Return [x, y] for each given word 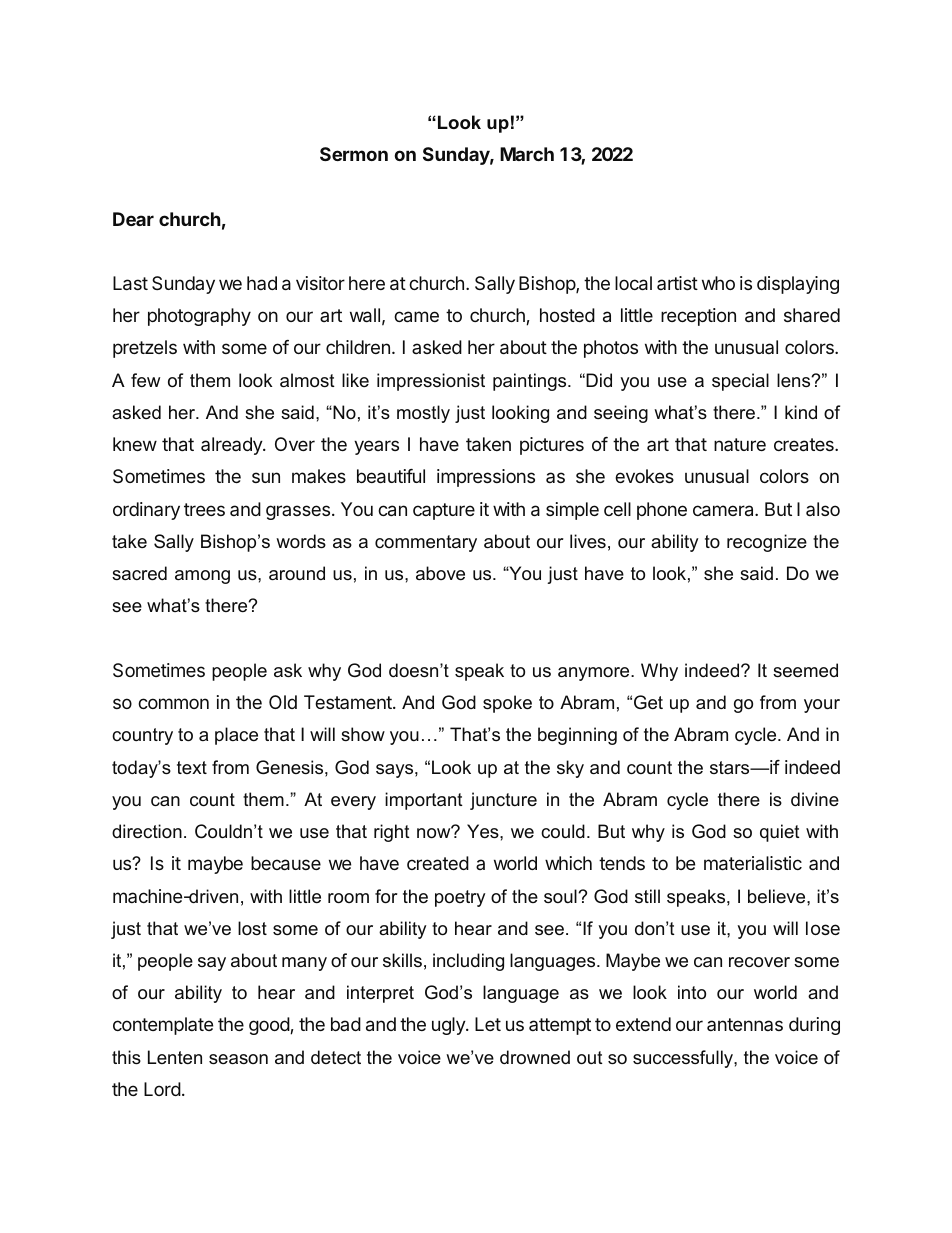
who [718, 283]
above [440, 573]
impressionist [431, 382]
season [238, 1059]
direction [147, 831]
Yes [484, 831]
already [232, 446]
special [740, 382]
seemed [805, 670]
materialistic [753, 863]
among [202, 577]
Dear [133, 219]
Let [488, 1024]
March [527, 154]
